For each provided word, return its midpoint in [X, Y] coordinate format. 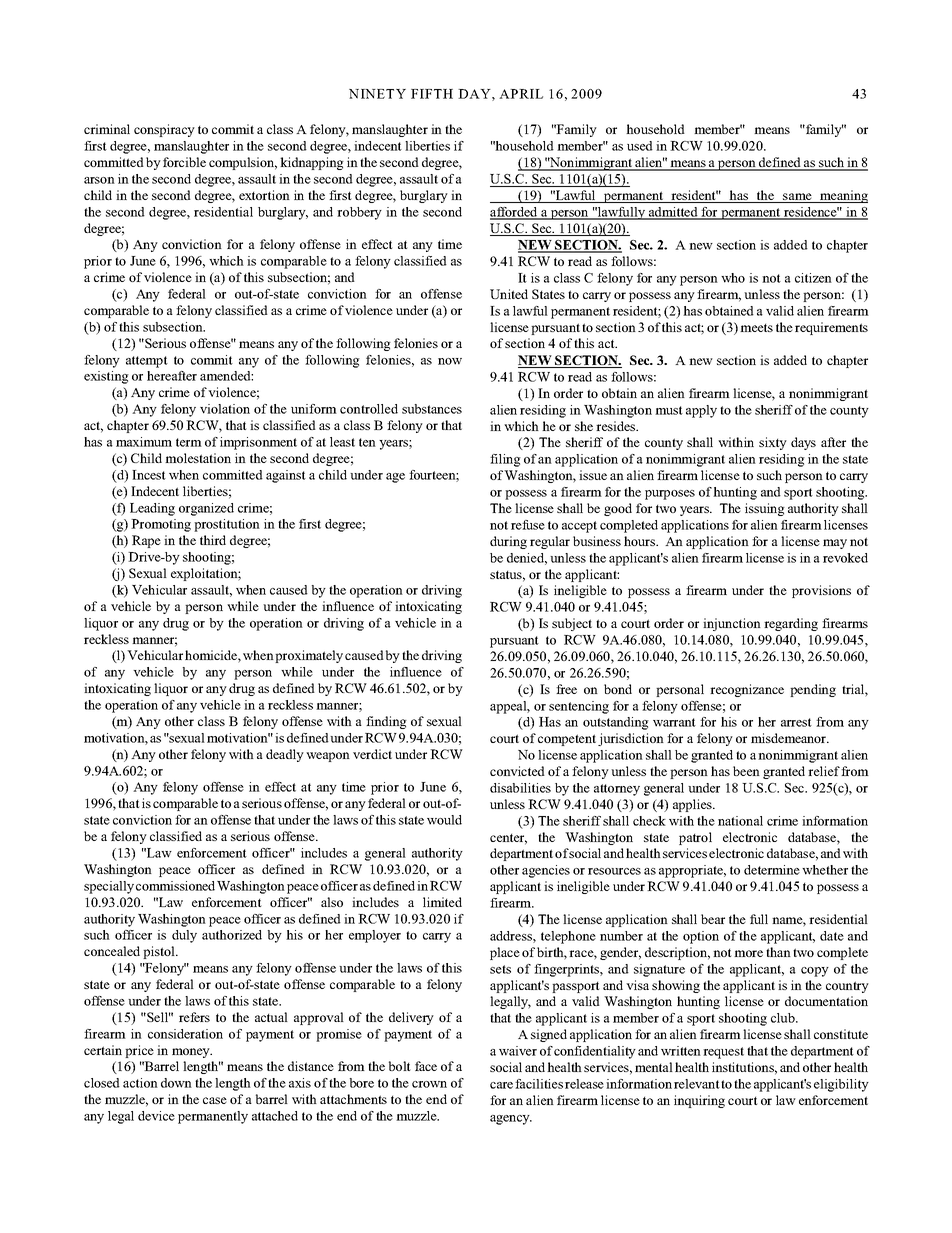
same [797, 198]
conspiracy [164, 130]
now [450, 361]
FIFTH [432, 94]
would [444, 820]
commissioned [175, 886]
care [501, 1085]
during [508, 542]
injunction [732, 624]
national [740, 821]
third [213, 540]
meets [756, 328]
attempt [147, 362]
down [176, 1083]
